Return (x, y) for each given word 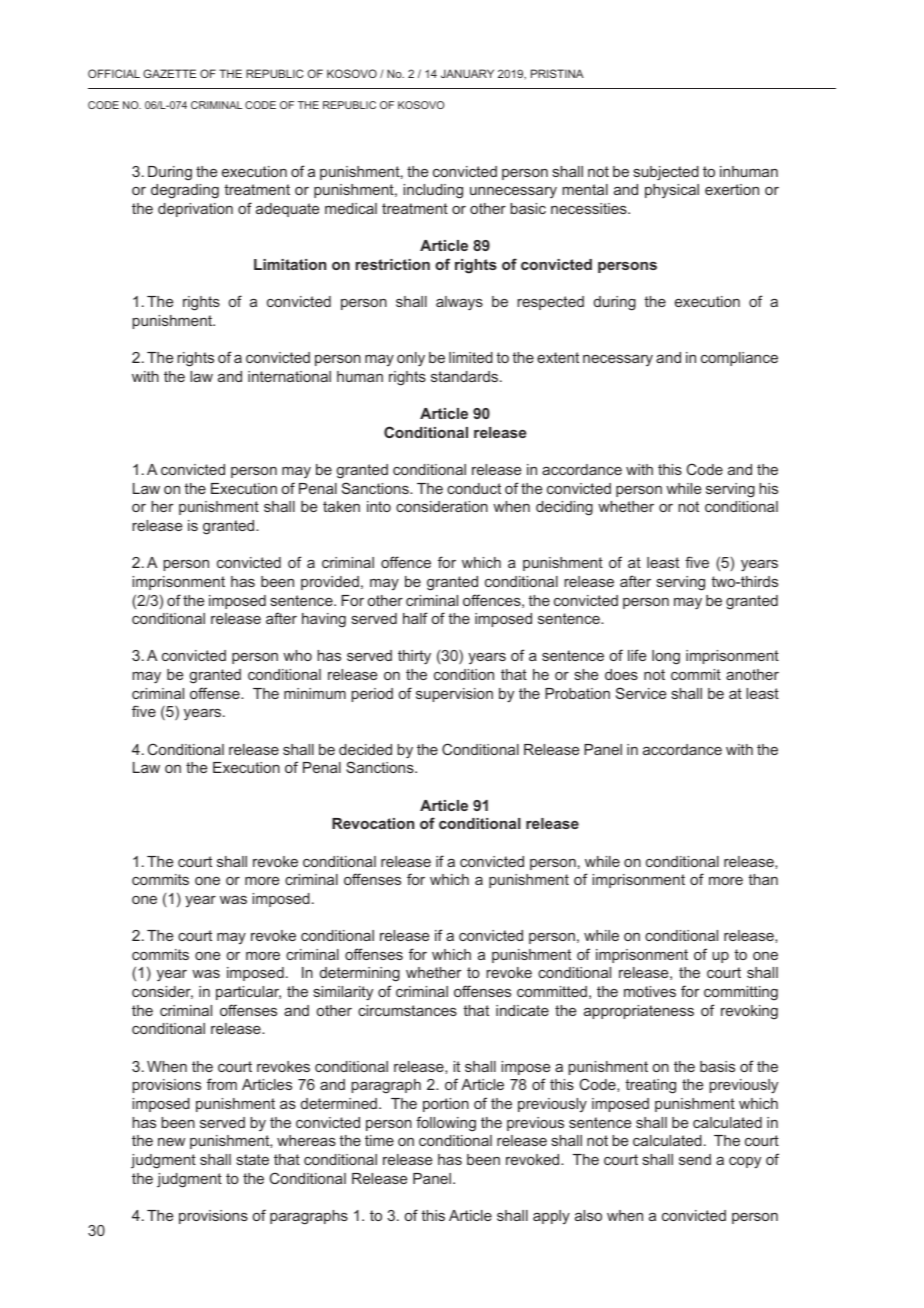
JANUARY (467, 73)
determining (360, 974)
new (171, 1142)
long (666, 657)
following (446, 1124)
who (297, 655)
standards (466, 376)
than (763, 879)
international (289, 376)
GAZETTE (169, 73)
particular (248, 993)
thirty (414, 657)
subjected (666, 173)
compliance (739, 359)
